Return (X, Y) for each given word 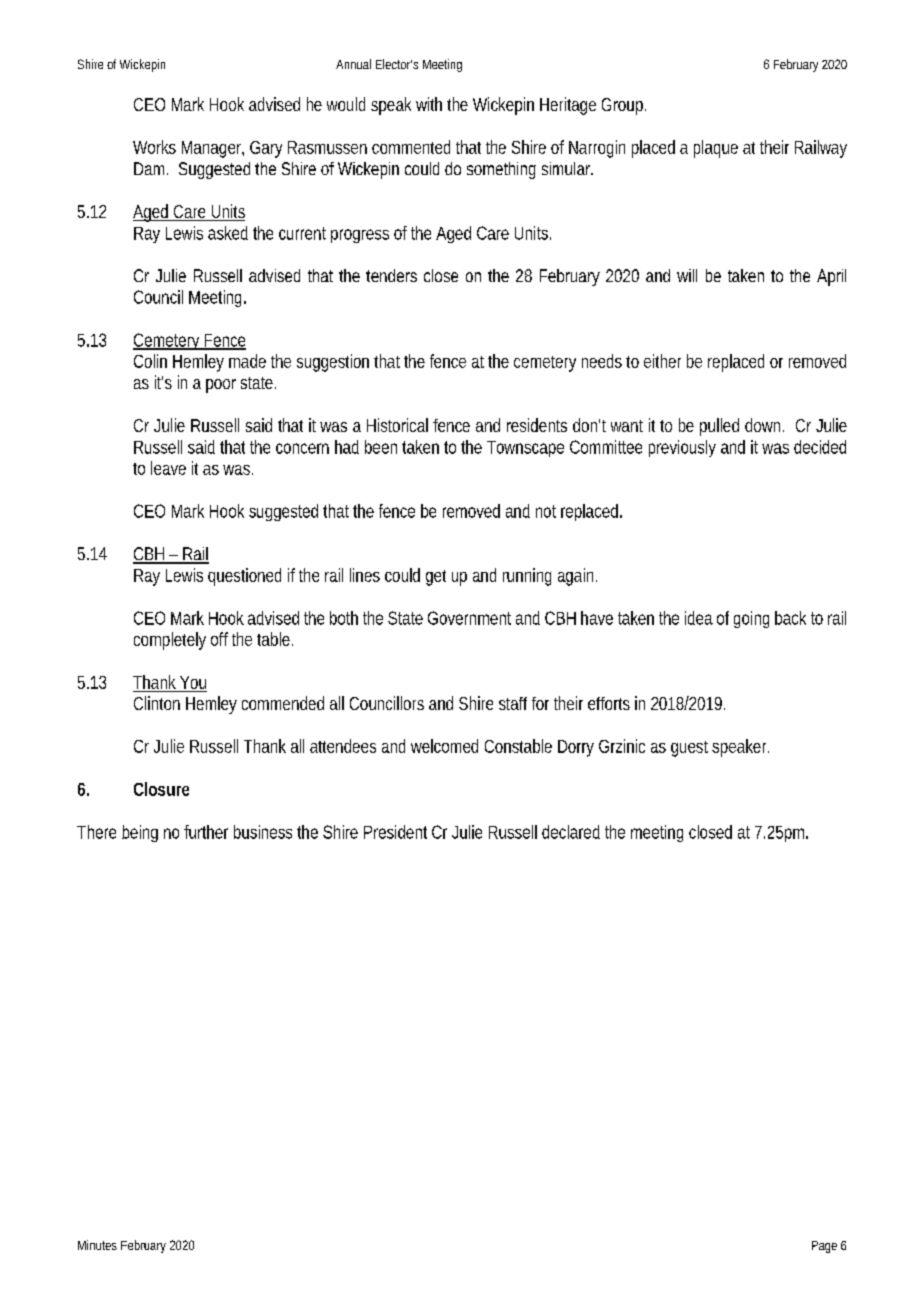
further (206, 832)
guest (689, 749)
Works (154, 147)
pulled (719, 427)
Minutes (97, 1245)
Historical (397, 425)
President (395, 832)
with (429, 104)
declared (571, 832)
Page (824, 1247)
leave (168, 468)
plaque (716, 149)
